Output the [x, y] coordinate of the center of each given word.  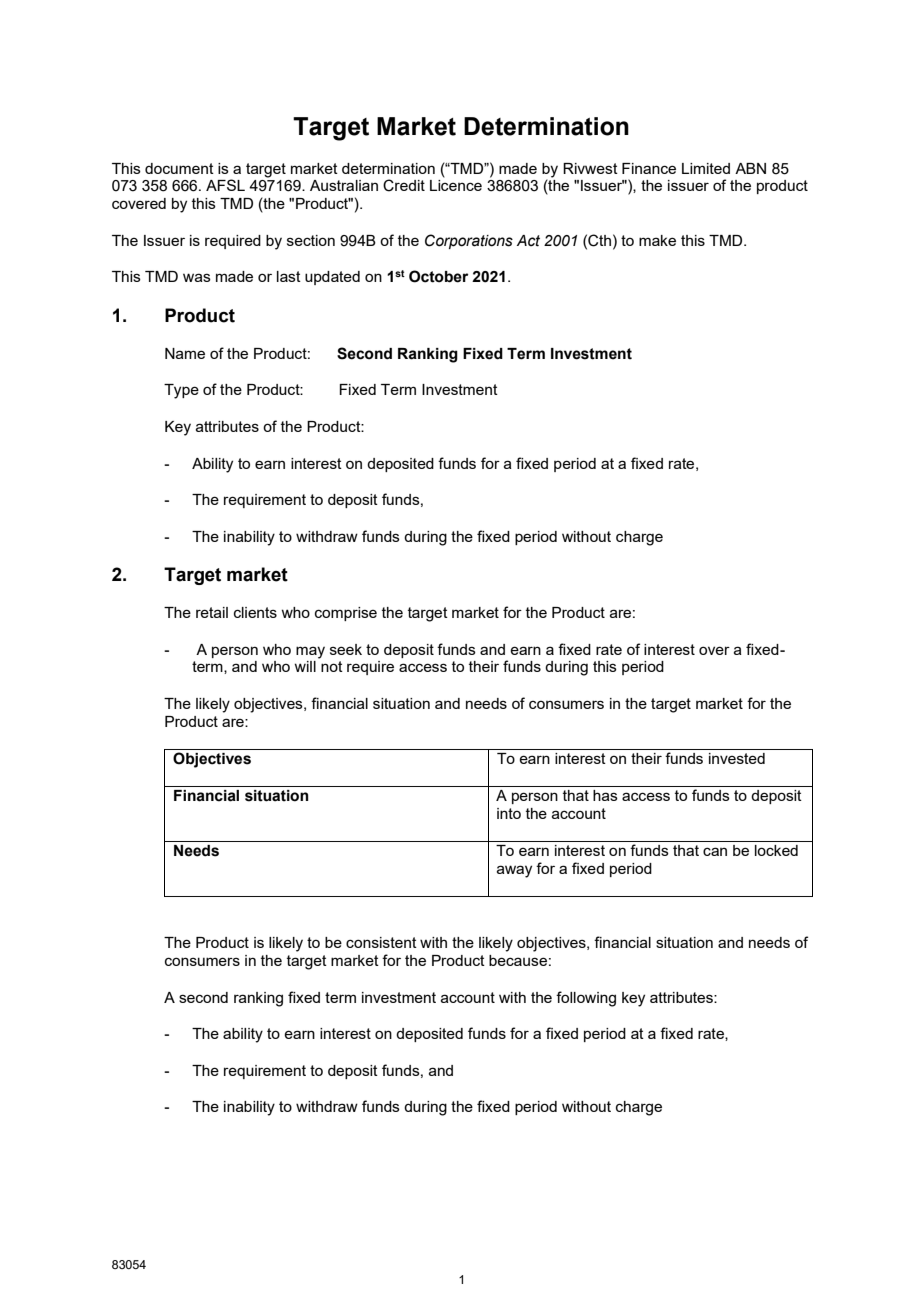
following [586, 999]
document [179, 168]
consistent [381, 942]
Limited [706, 168]
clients [255, 612]
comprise [346, 614]
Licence [456, 185]
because [518, 960]
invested [737, 758]
